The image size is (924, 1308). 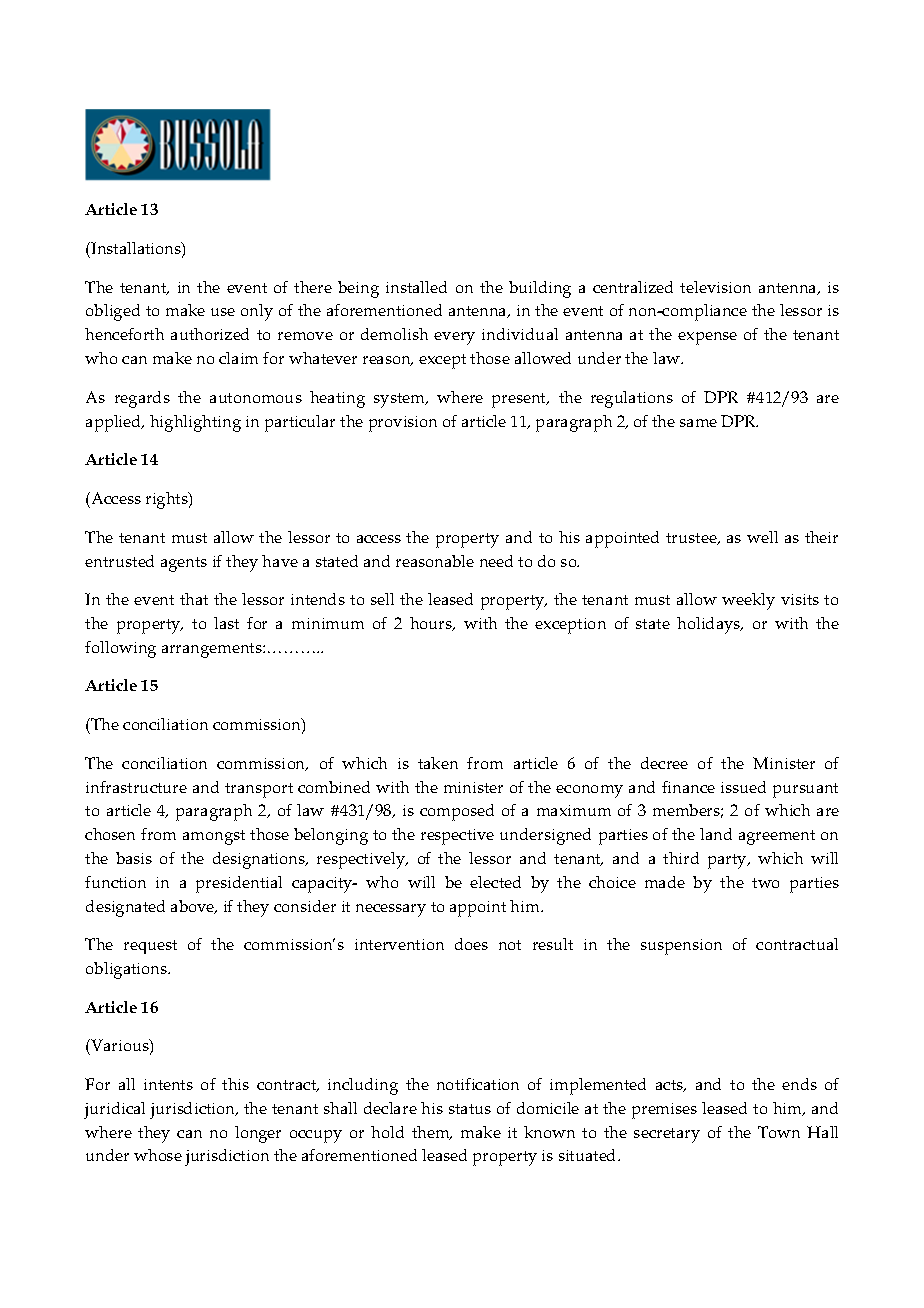 I want to click on Town, so click(x=779, y=1132).
